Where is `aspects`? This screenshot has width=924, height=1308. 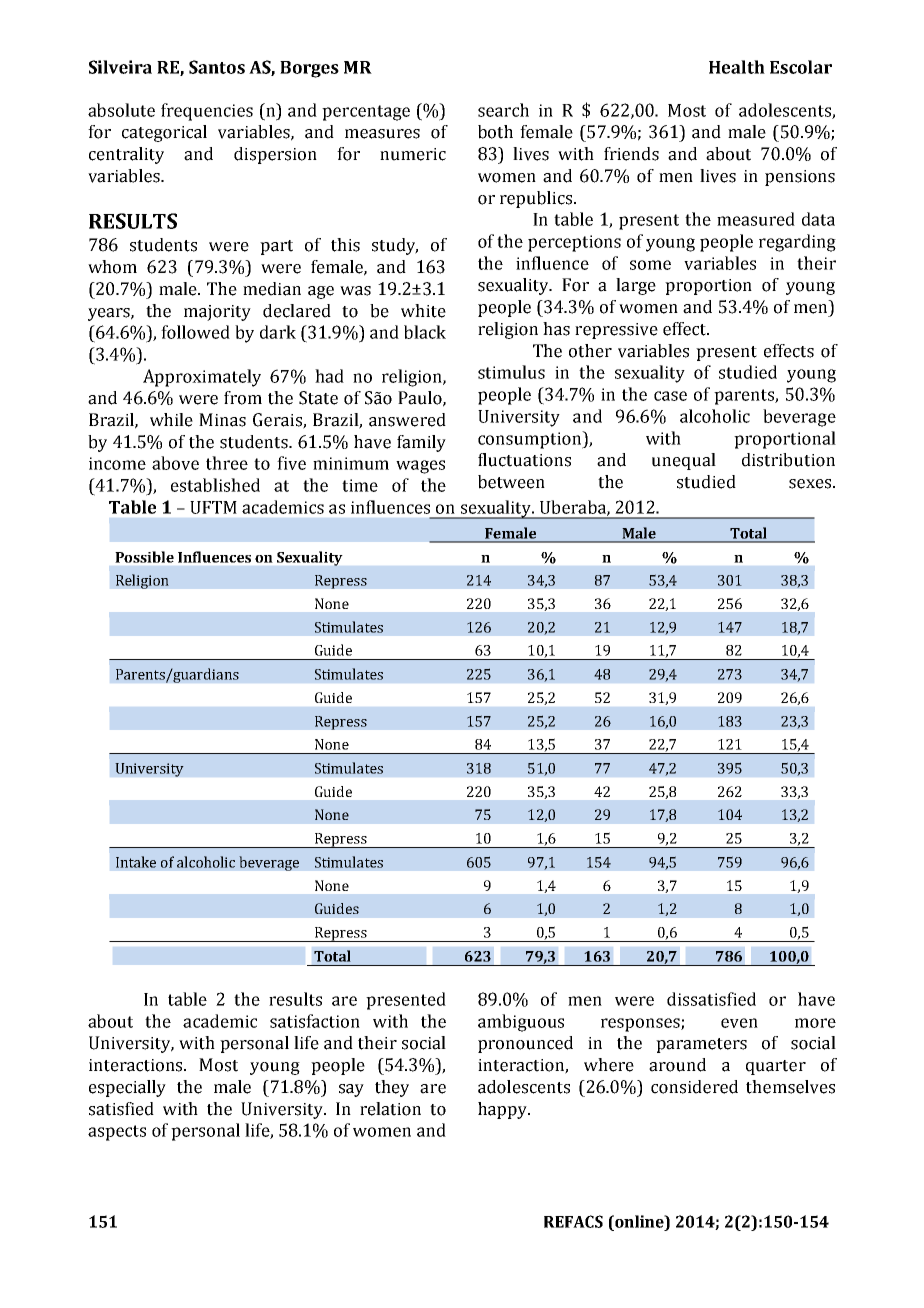
aspects is located at coordinates (117, 1133).
